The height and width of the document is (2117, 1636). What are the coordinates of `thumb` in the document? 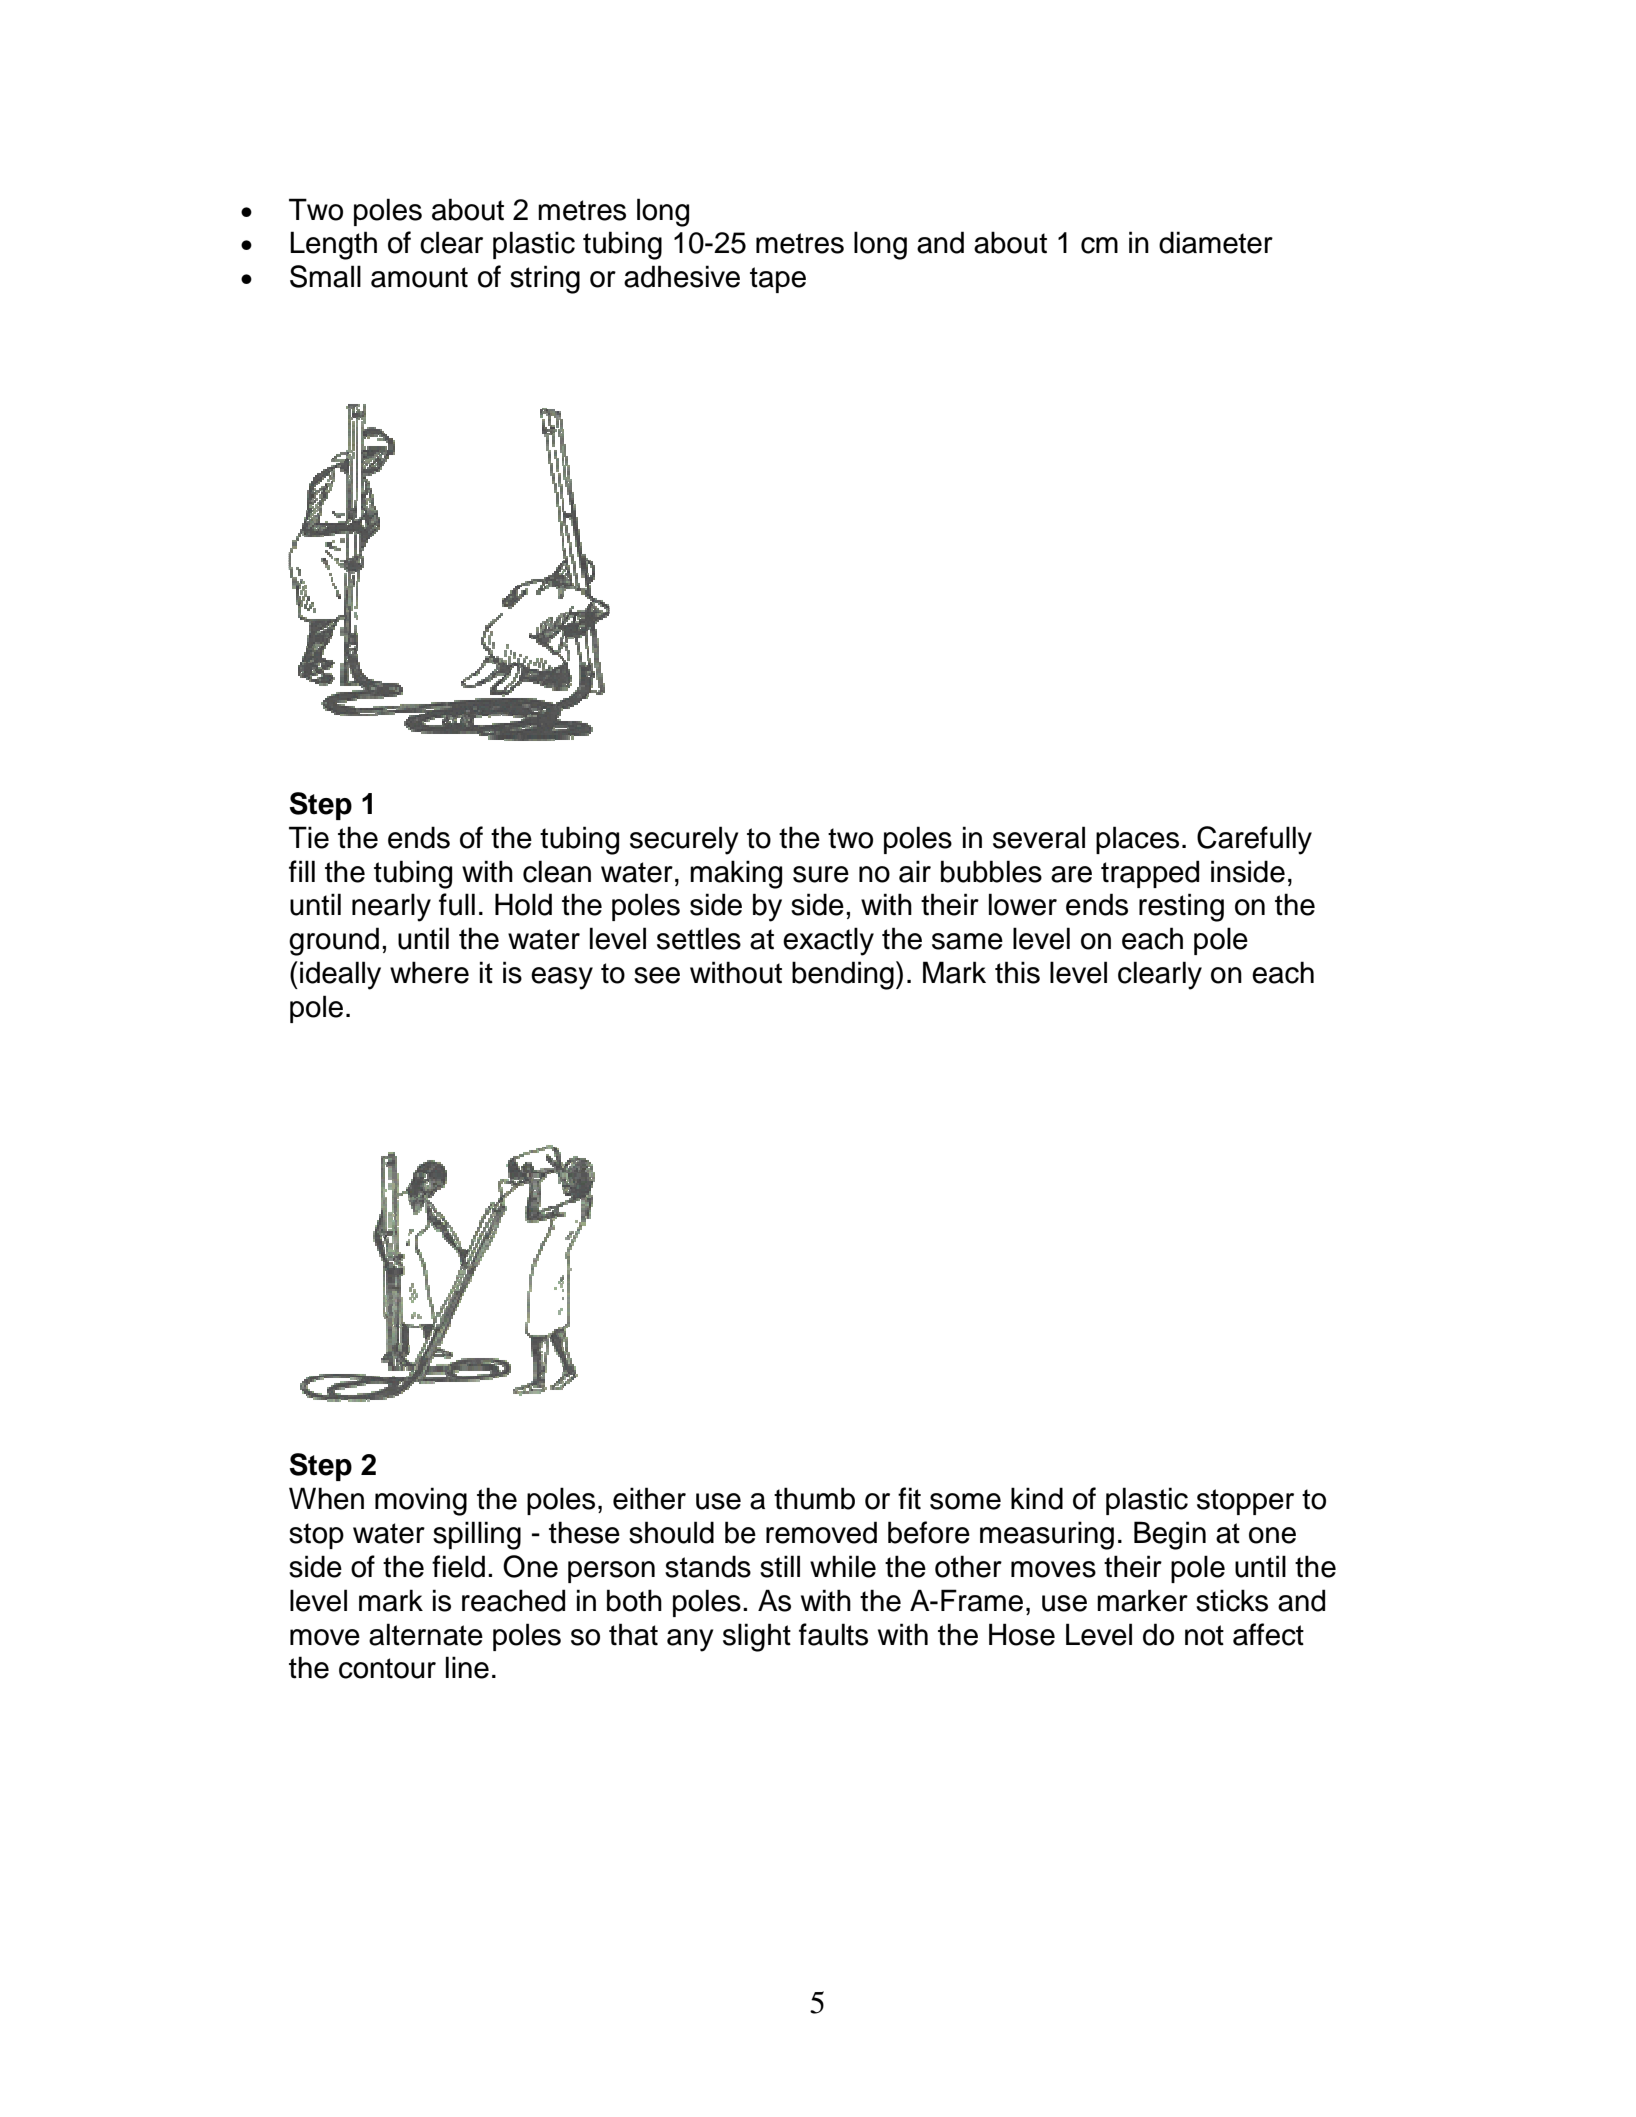 It's located at (814, 1498).
